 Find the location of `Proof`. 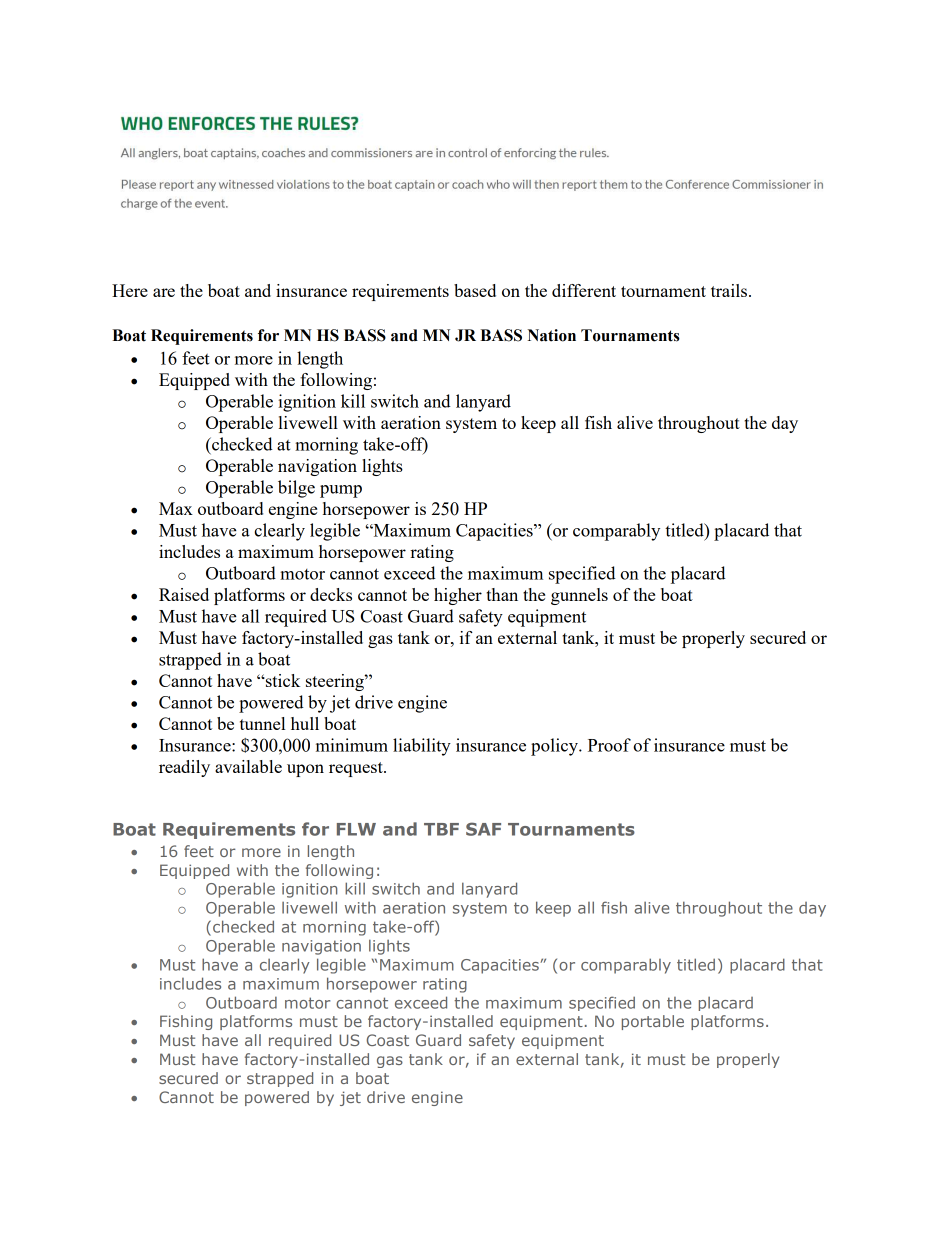

Proof is located at coordinates (609, 745).
